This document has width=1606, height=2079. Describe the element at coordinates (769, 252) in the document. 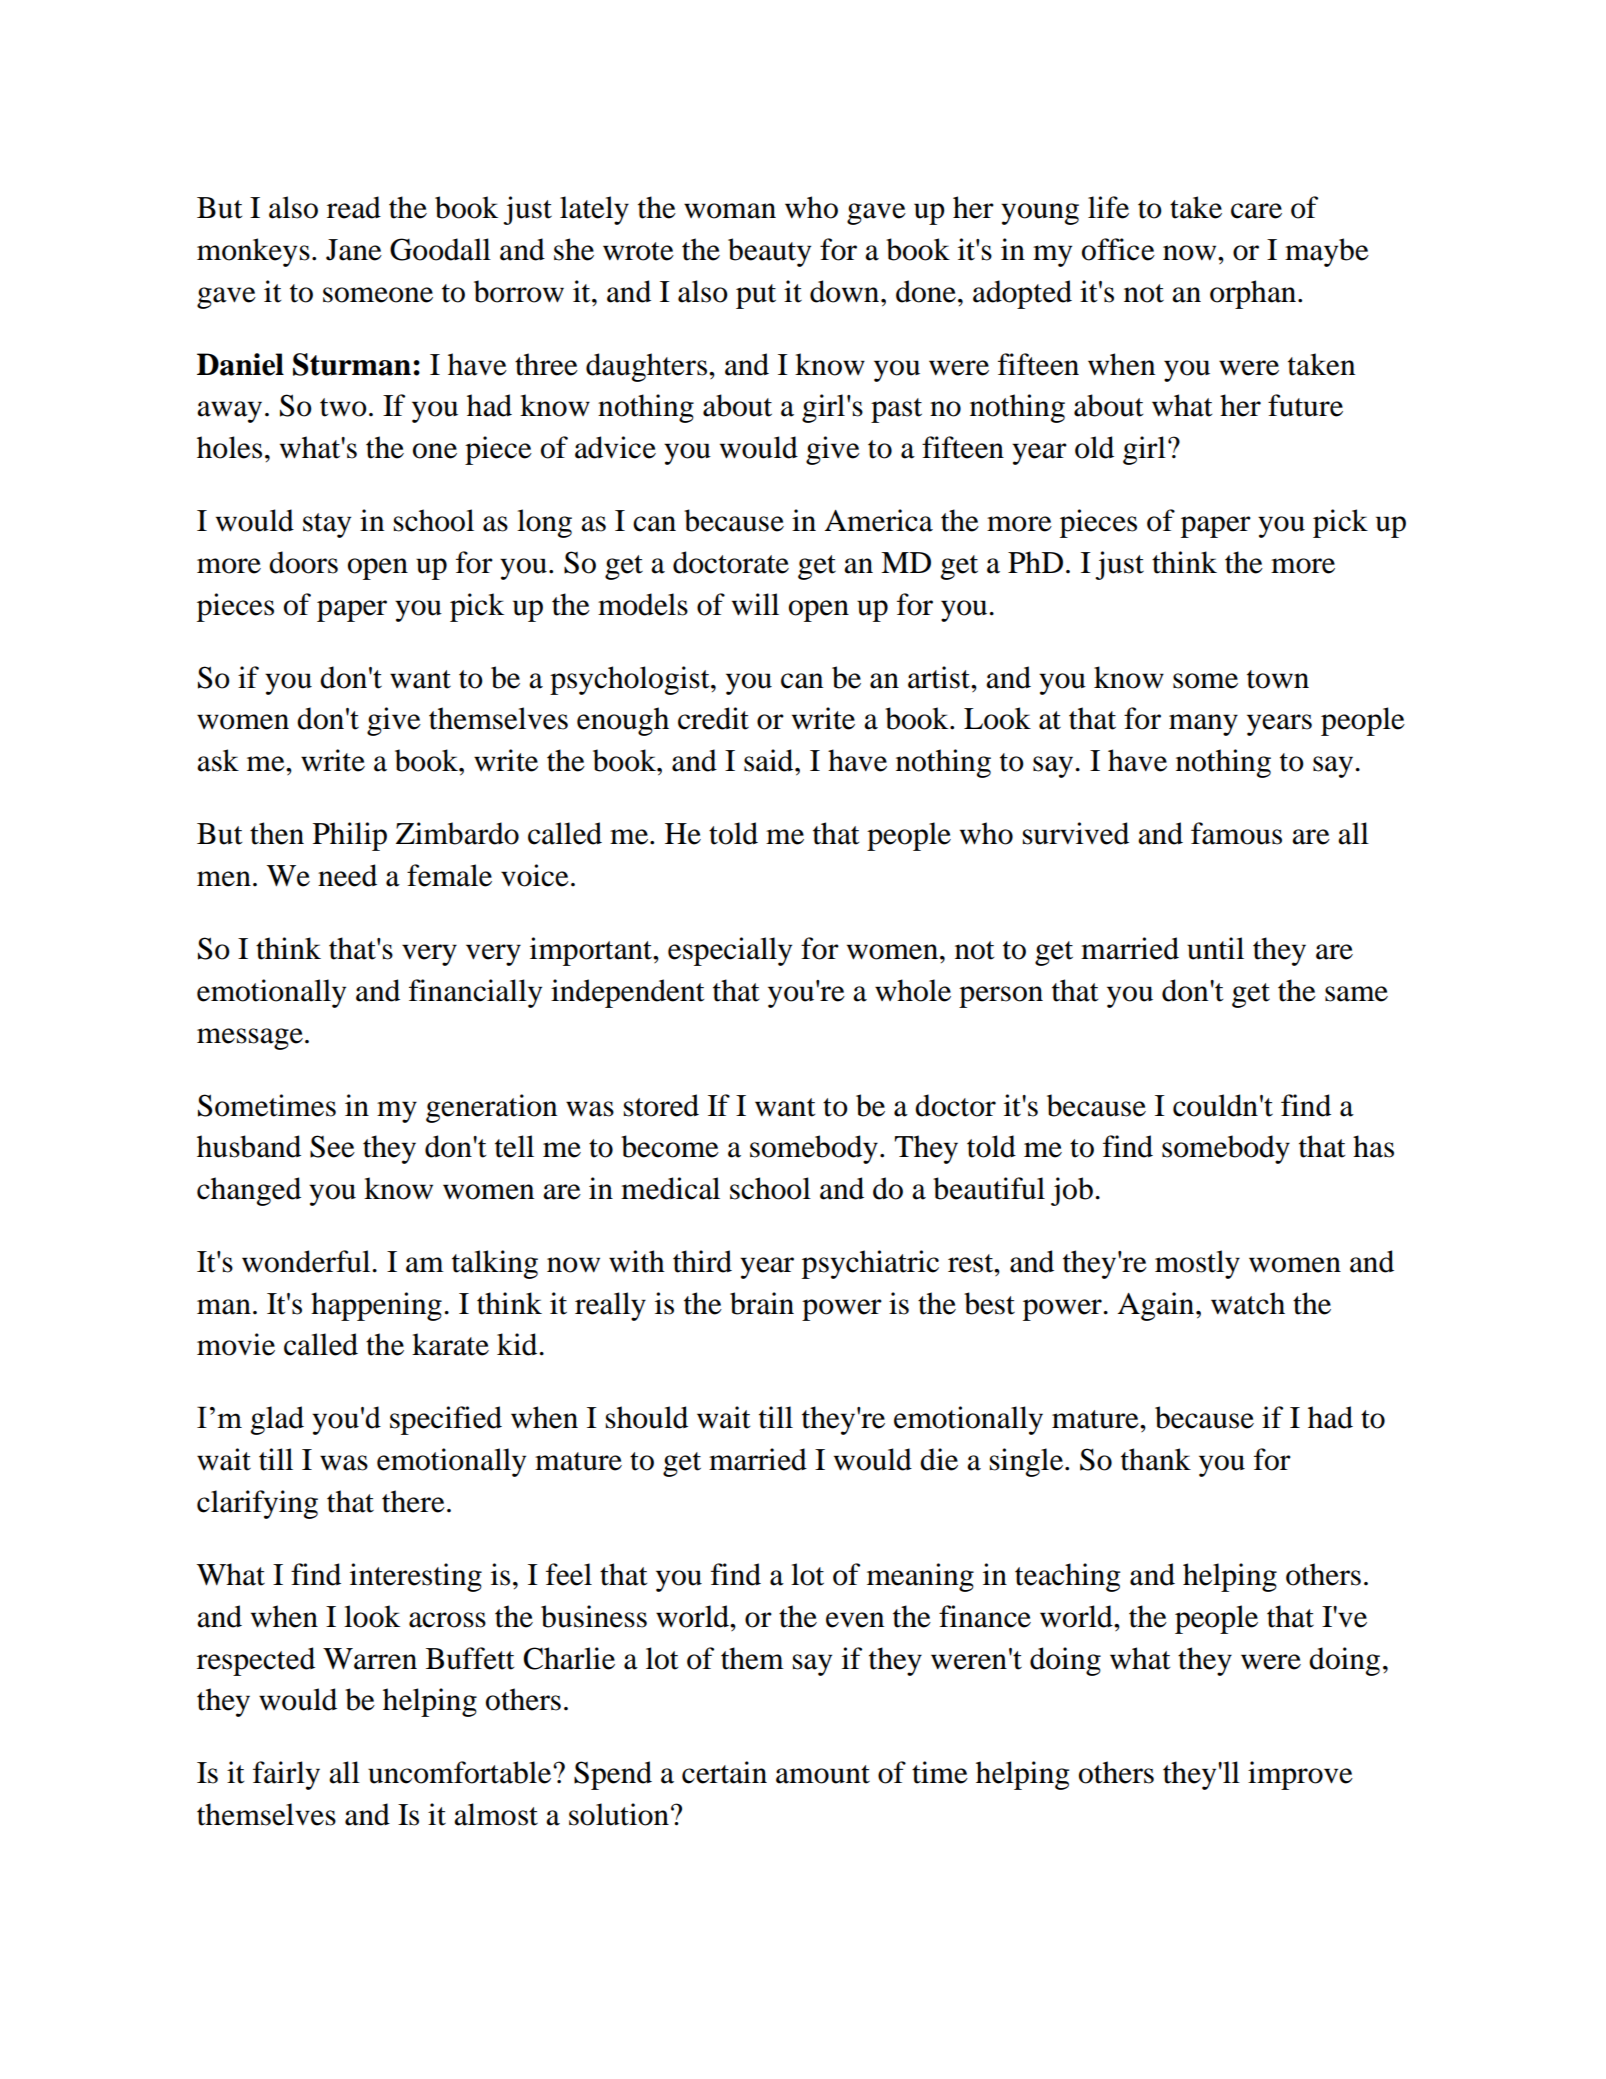

I see `beauty` at that location.
